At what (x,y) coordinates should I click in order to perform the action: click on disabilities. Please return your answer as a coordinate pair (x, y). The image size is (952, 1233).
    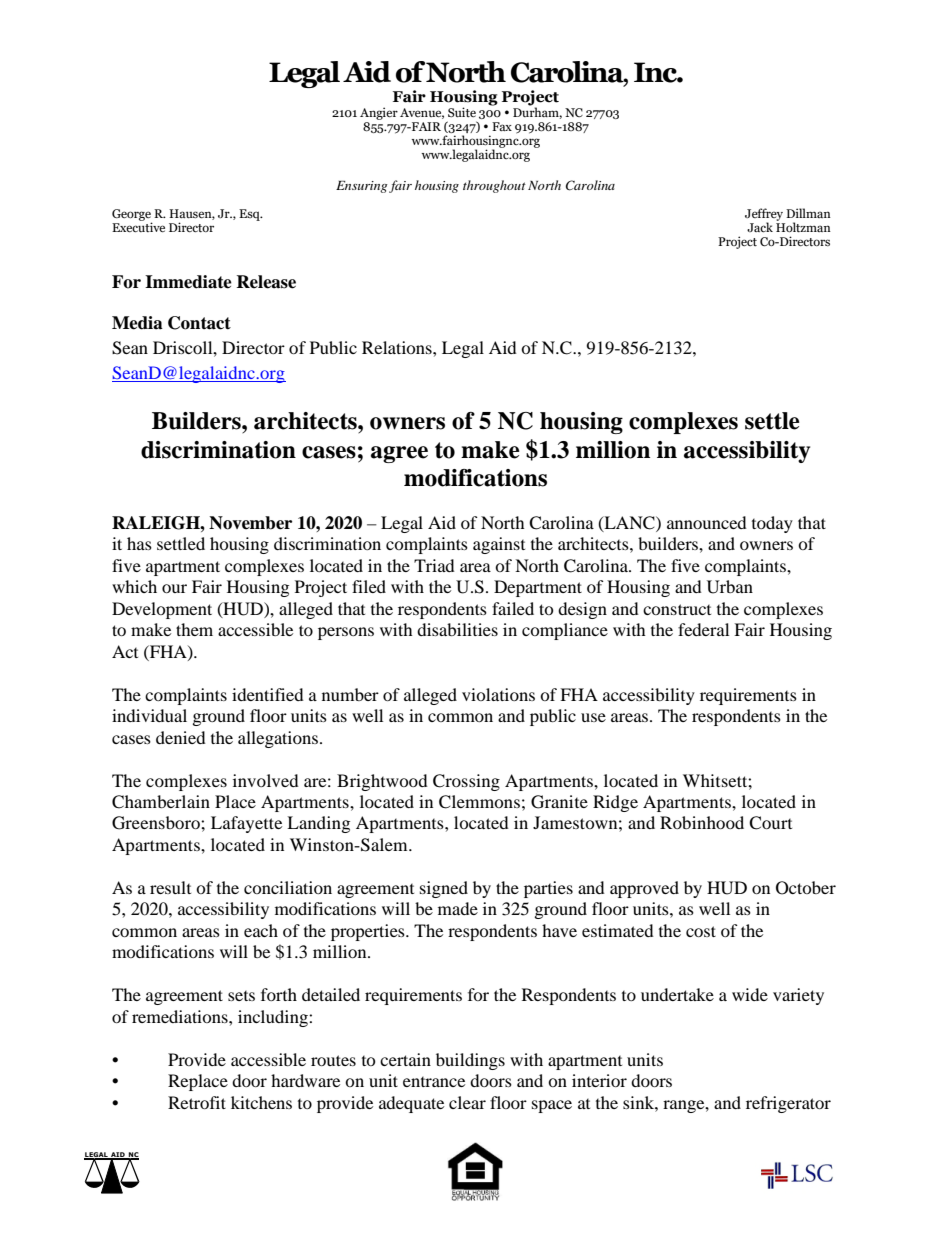
    Looking at the image, I should click on (457, 629).
